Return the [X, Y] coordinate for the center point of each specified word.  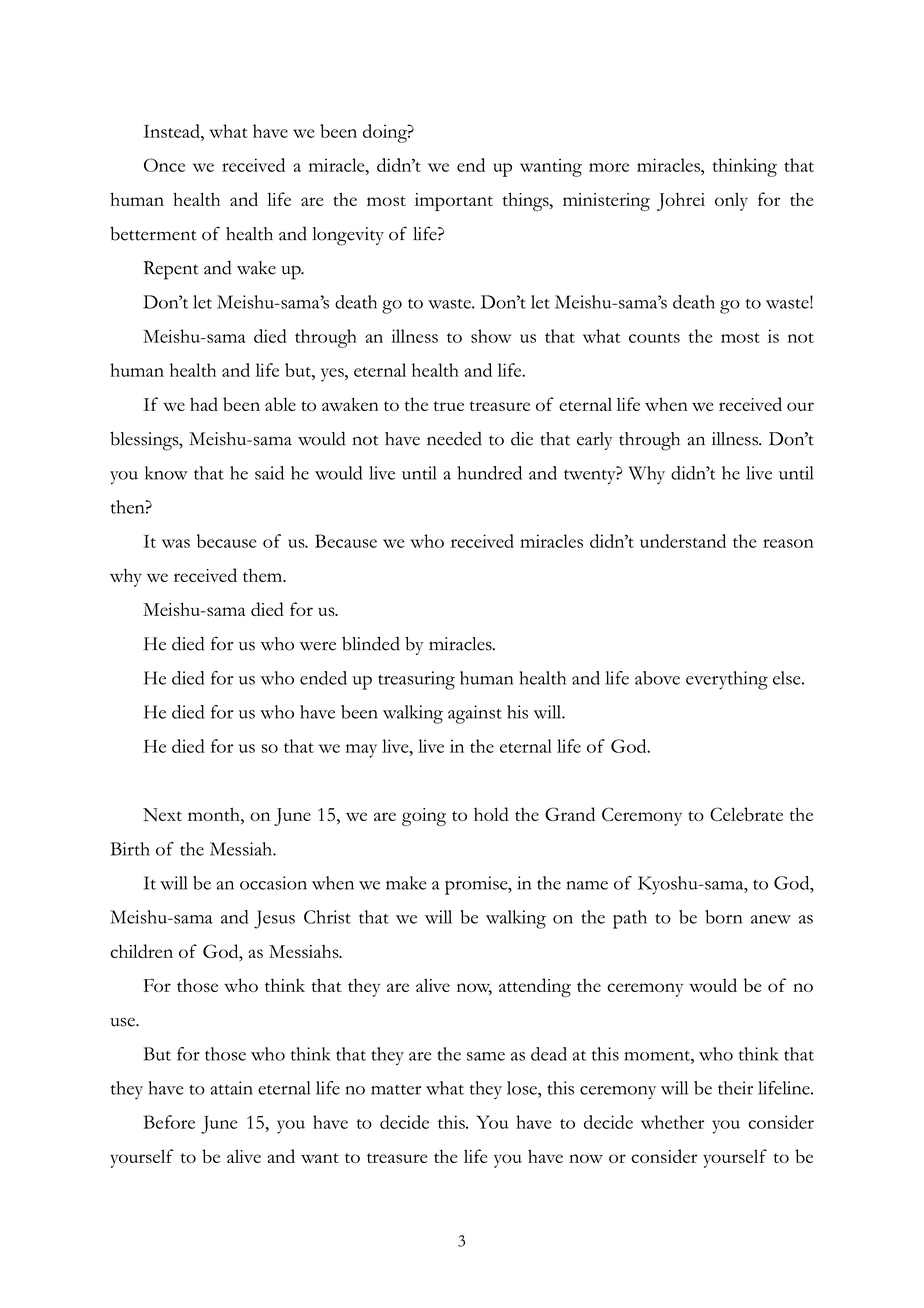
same [486, 1056]
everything [727, 680]
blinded [371, 643]
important [454, 202]
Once [164, 165]
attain [231, 1088]
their [735, 1088]
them [264, 575]
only [731, 201]
